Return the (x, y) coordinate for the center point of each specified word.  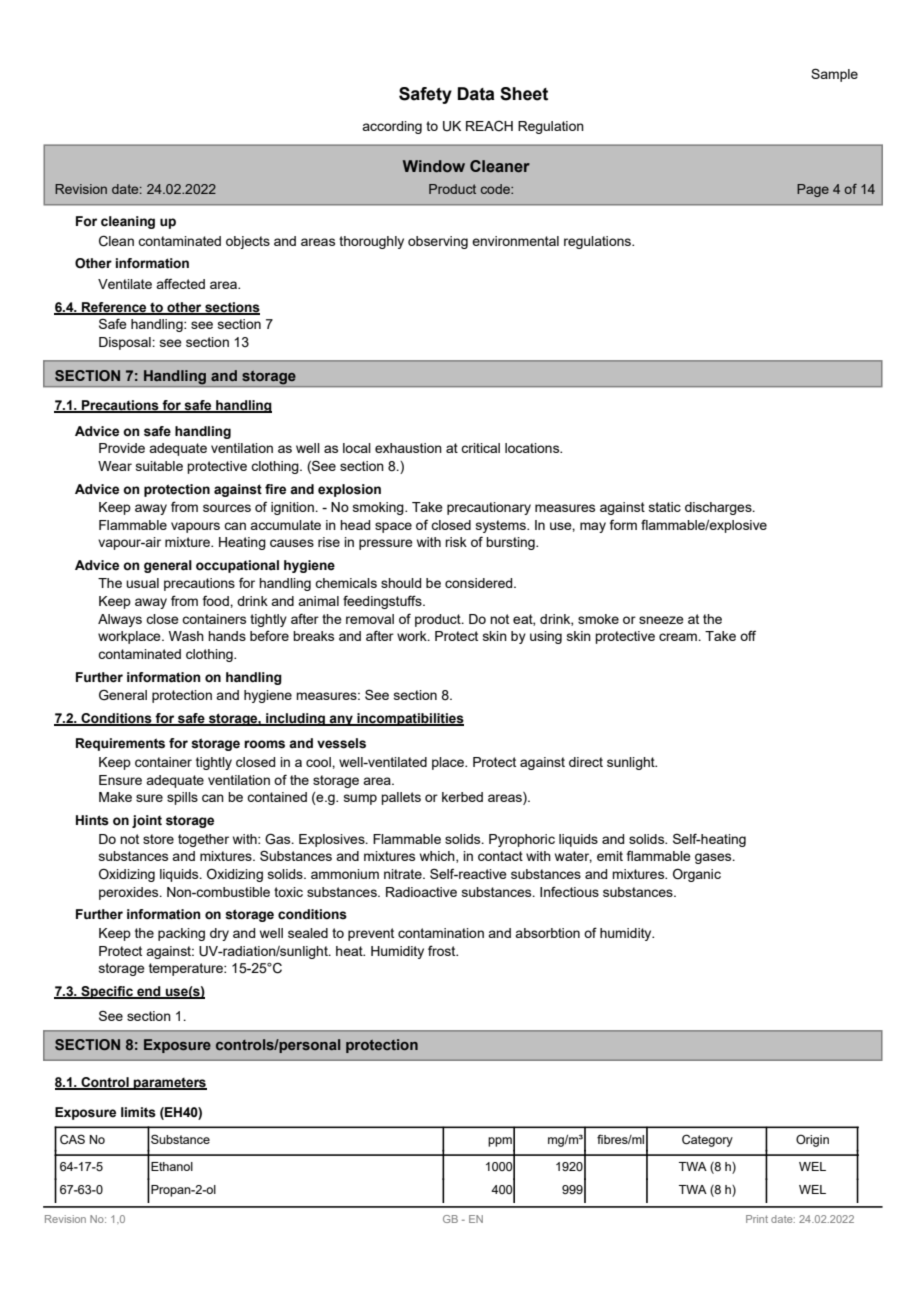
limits (138, 1112)
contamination (441, 933)
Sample (834, 75)
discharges (719, 508)
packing (181, 934)
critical (480, 448)
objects (248, 242)
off (748, 635)
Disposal (126, 343)
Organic (697, 875)
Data (476, 94)
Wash (186, 636)
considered (480, 583)
